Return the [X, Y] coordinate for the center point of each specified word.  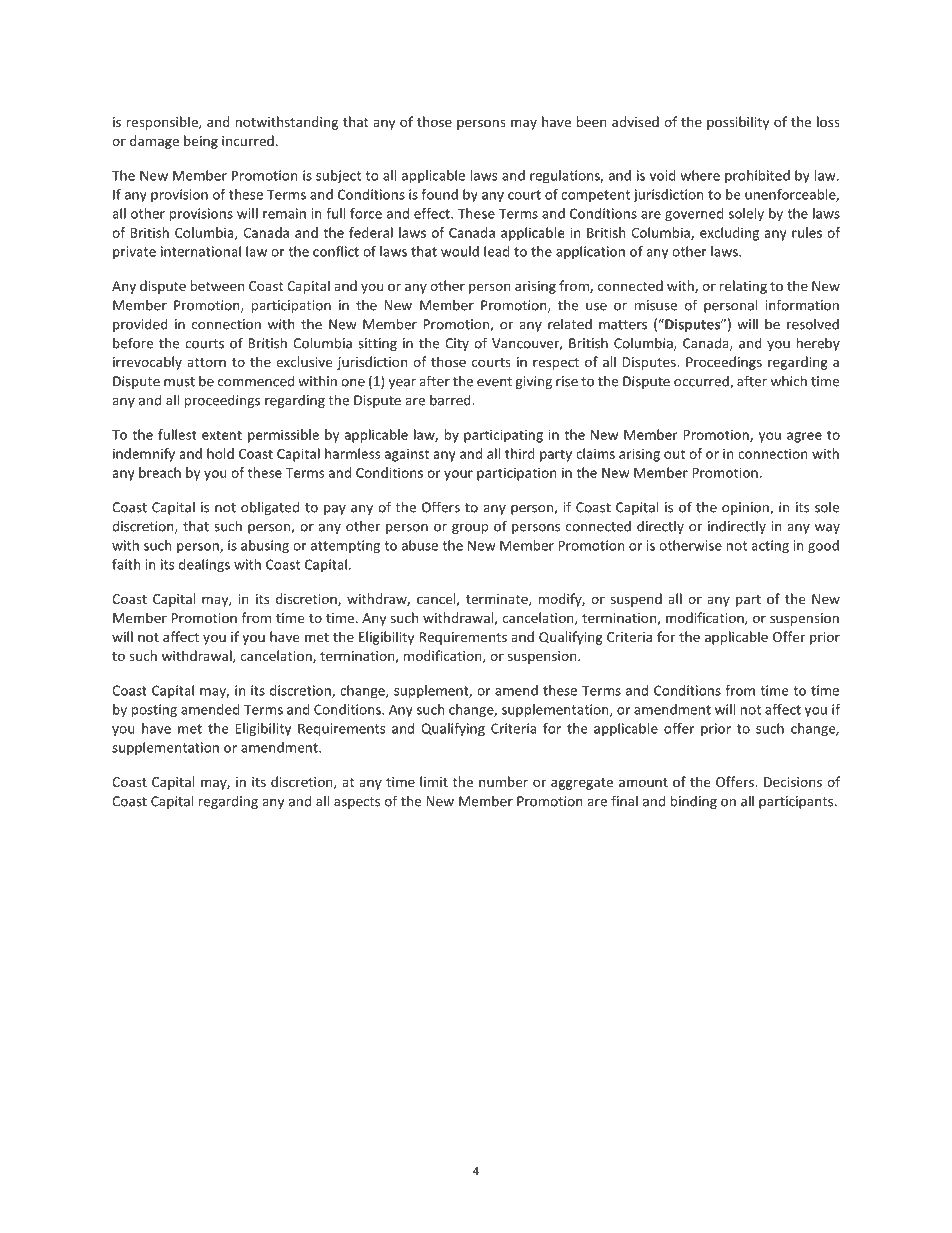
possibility [738, 123]
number [503, 781]
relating [743, 287]
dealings [204, 566]
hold [220, 453]
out [674, 454]
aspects [357, 803]
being [201, 142]
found [440, 194]
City [457, 344]
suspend [636, 600]
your [458, 475]
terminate [498, 600]
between [217, 285]
